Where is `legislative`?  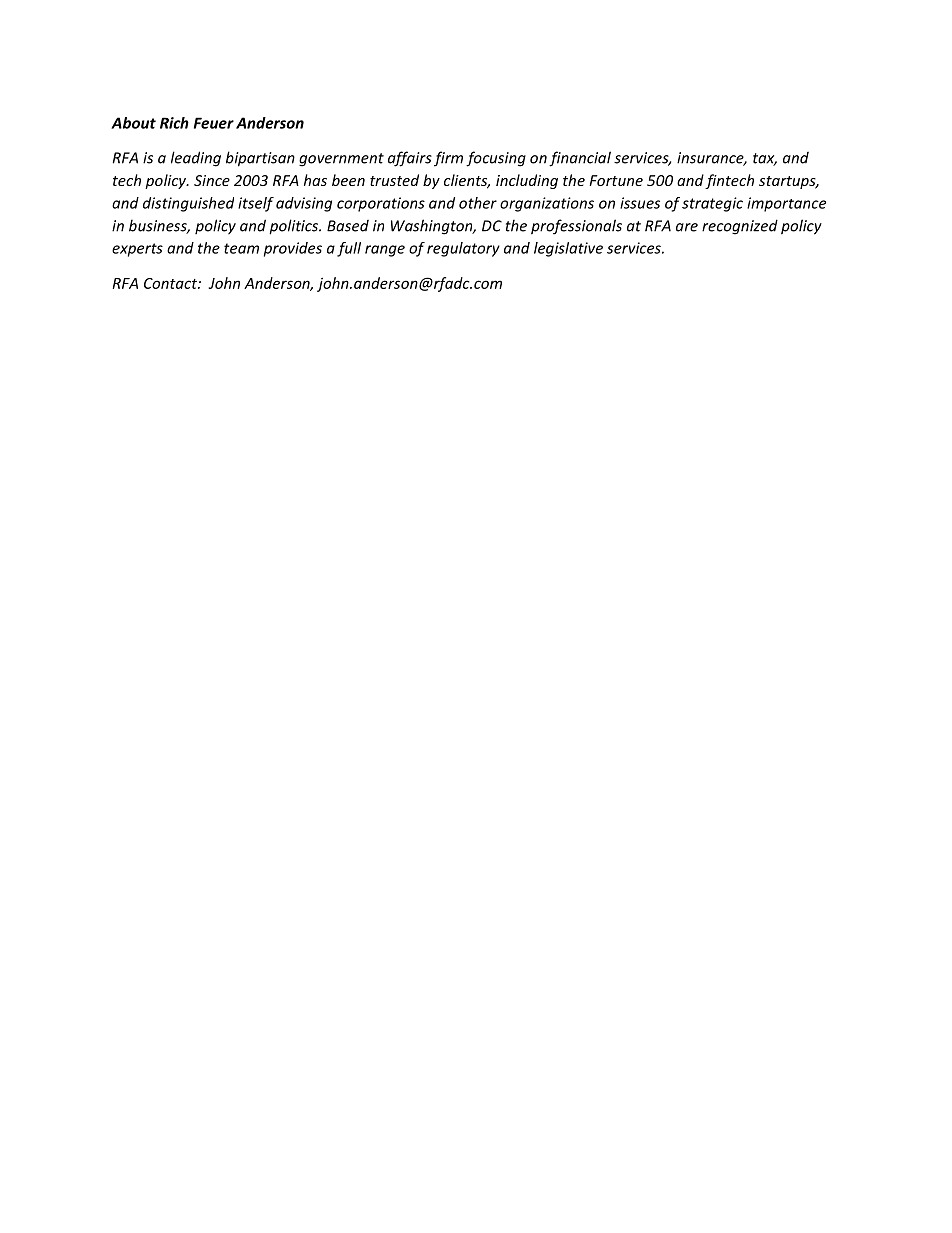
legislative is located at coordinates (568, 249).
